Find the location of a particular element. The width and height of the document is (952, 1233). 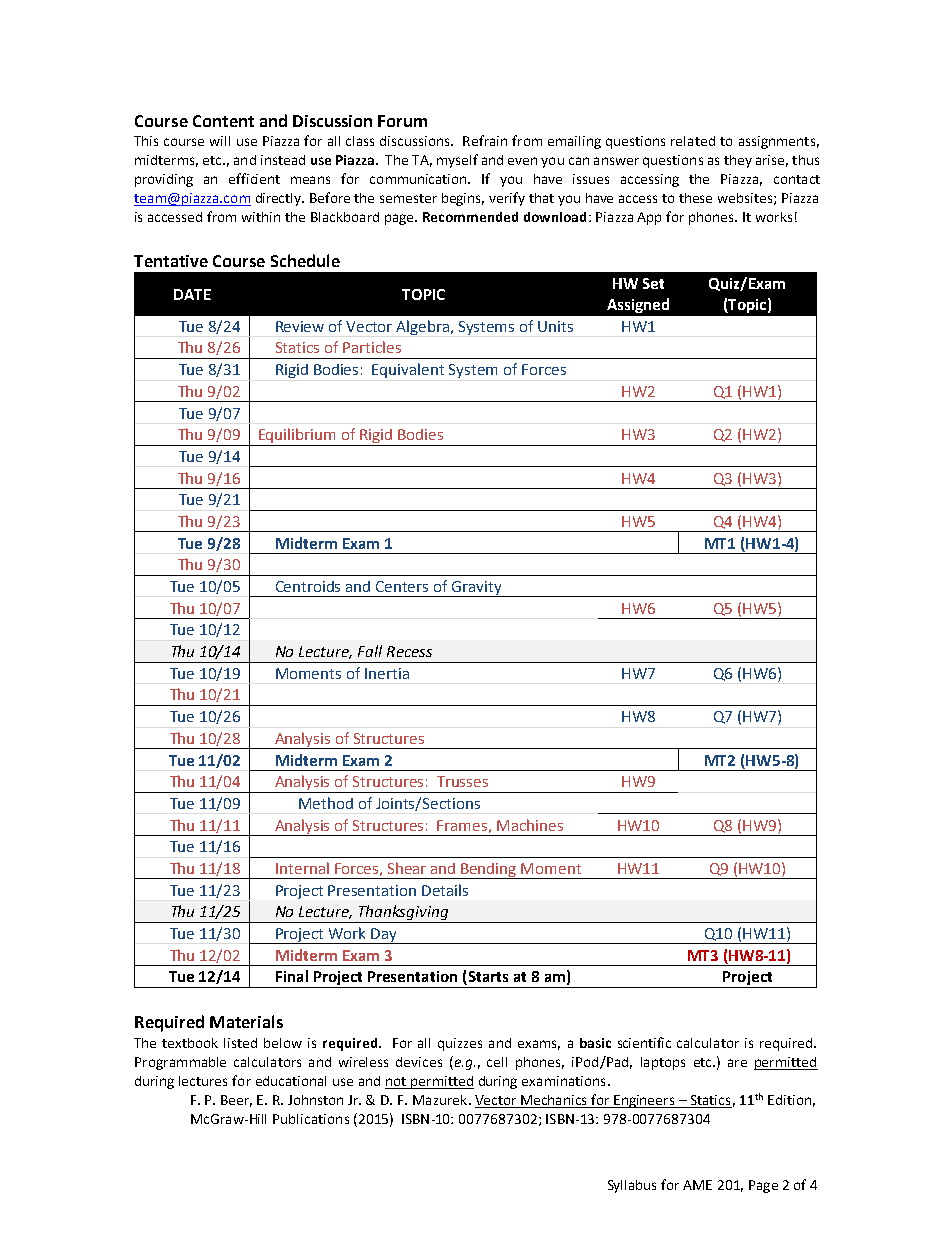

Beer is located at coordinates (236, 1101).
